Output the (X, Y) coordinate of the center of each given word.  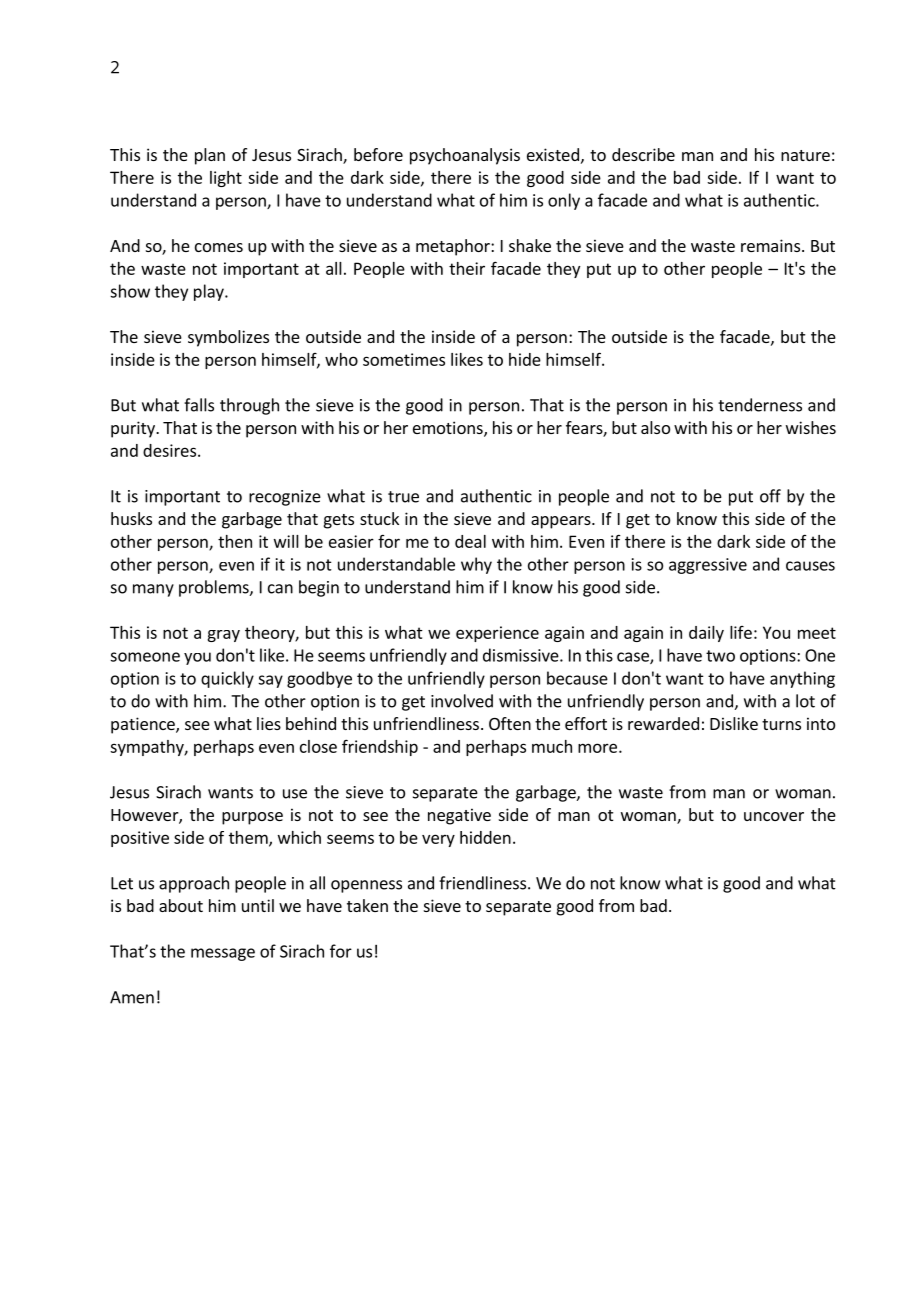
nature (805, 155)
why (476, 565)
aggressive (708, 566)
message (223, 954)
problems (215, 588)
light (226, 179)
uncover (774, 816)
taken (367, 905)
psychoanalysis (465, 156)
